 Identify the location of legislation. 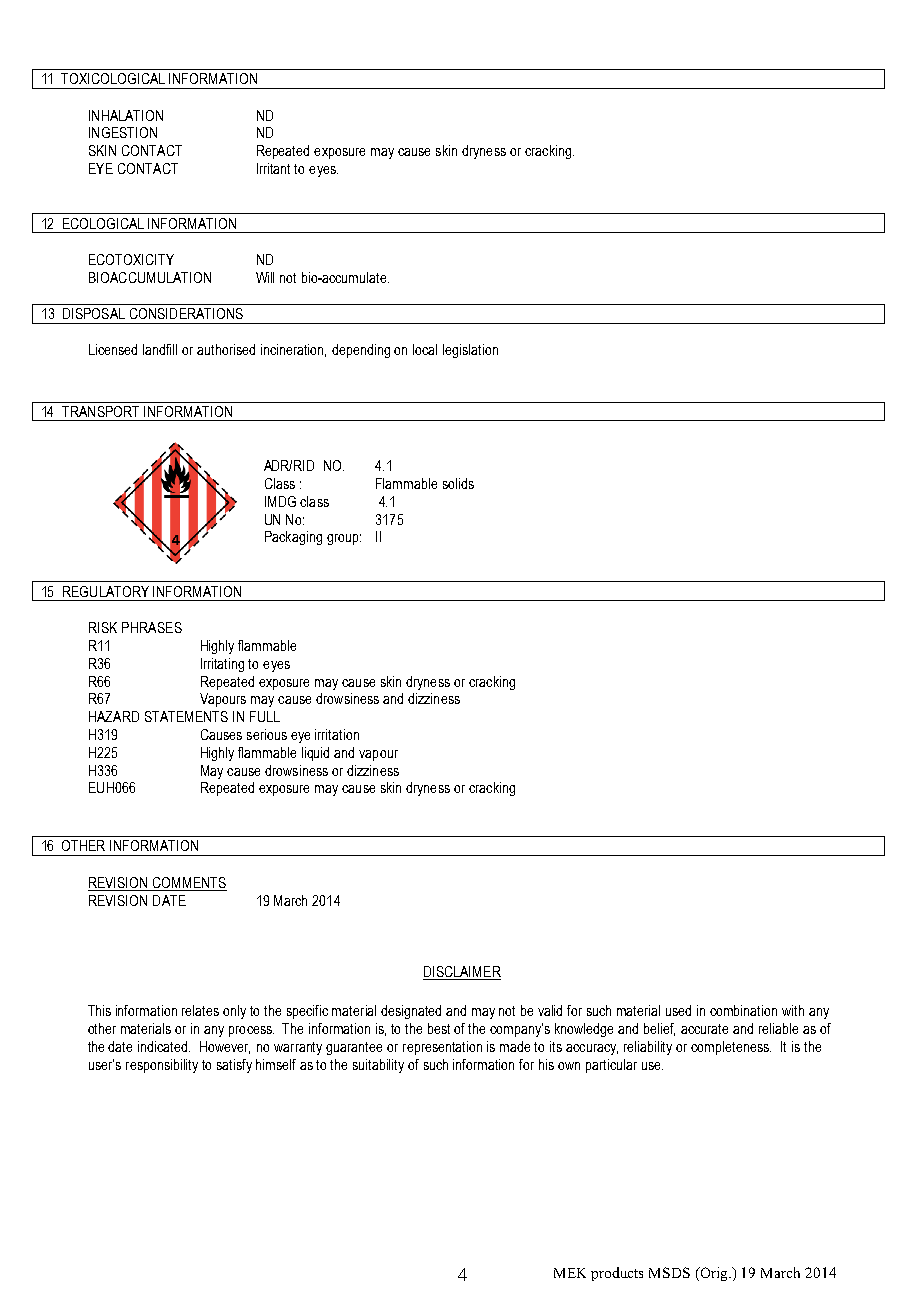
(470, 351).
